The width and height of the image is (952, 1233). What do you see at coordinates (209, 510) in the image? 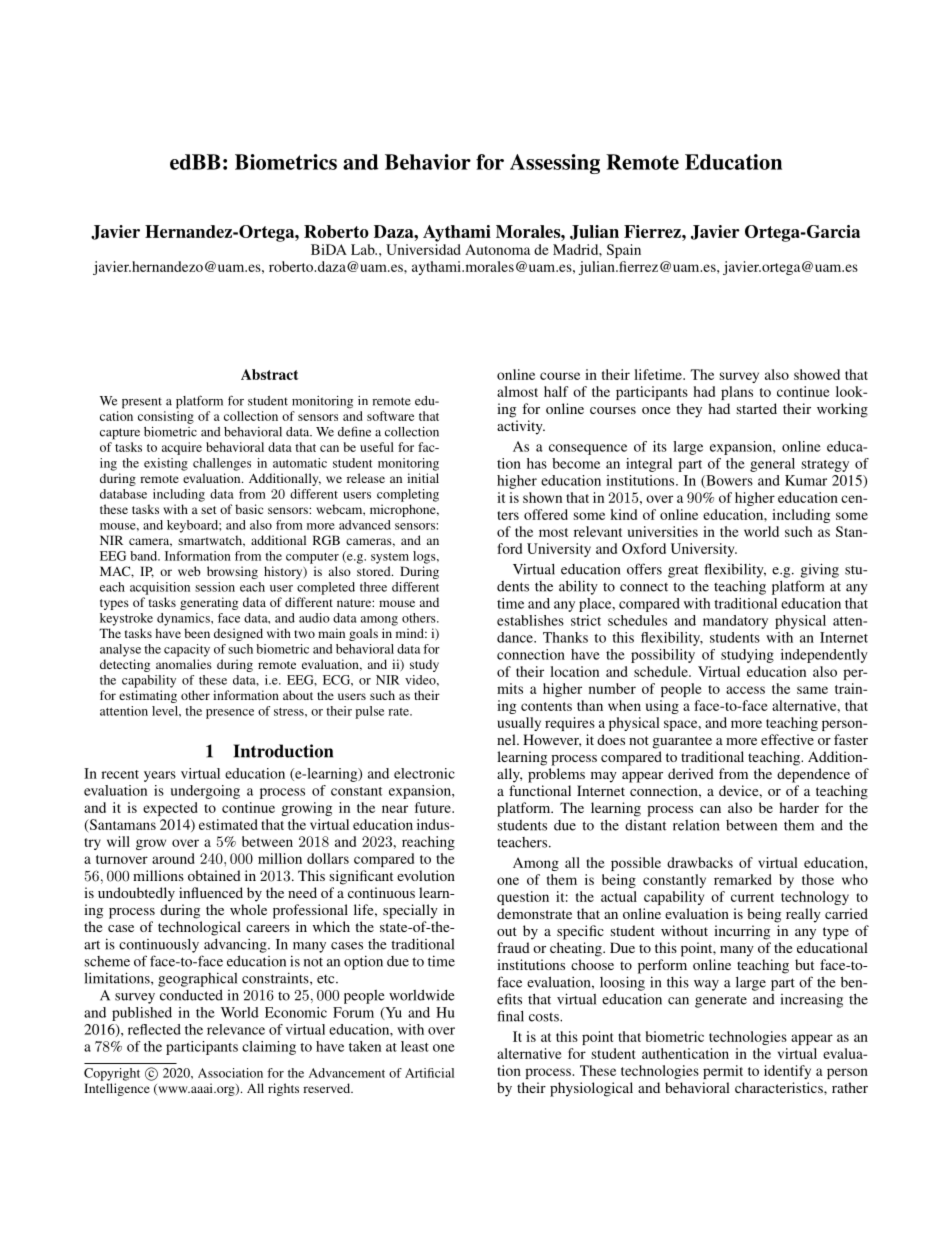
I see `set` at bounding box center [209, 510].
